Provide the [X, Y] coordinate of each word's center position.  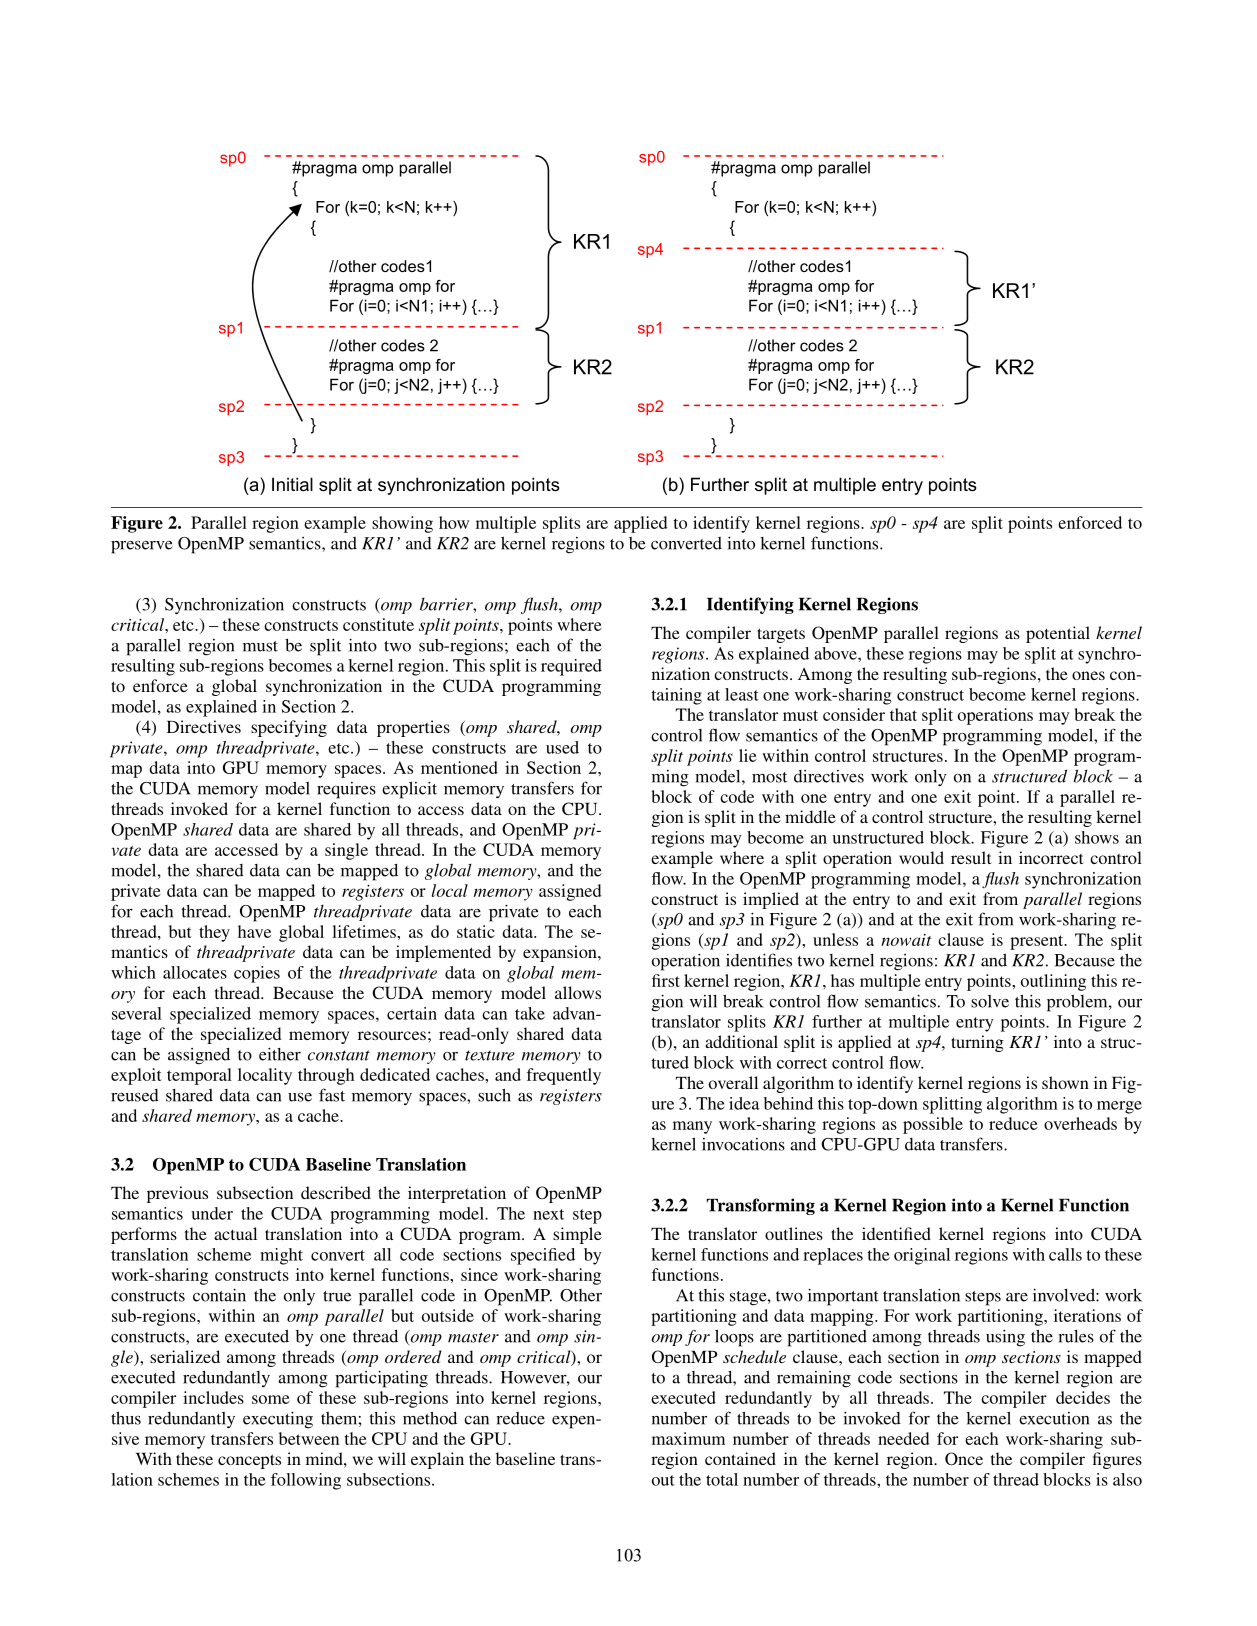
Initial [292, 484]
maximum [688, 1438]
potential [1058, 634]
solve [990, 1001]
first [666, 980]
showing [402, 524]
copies [257, 974]
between [309, 1438]
